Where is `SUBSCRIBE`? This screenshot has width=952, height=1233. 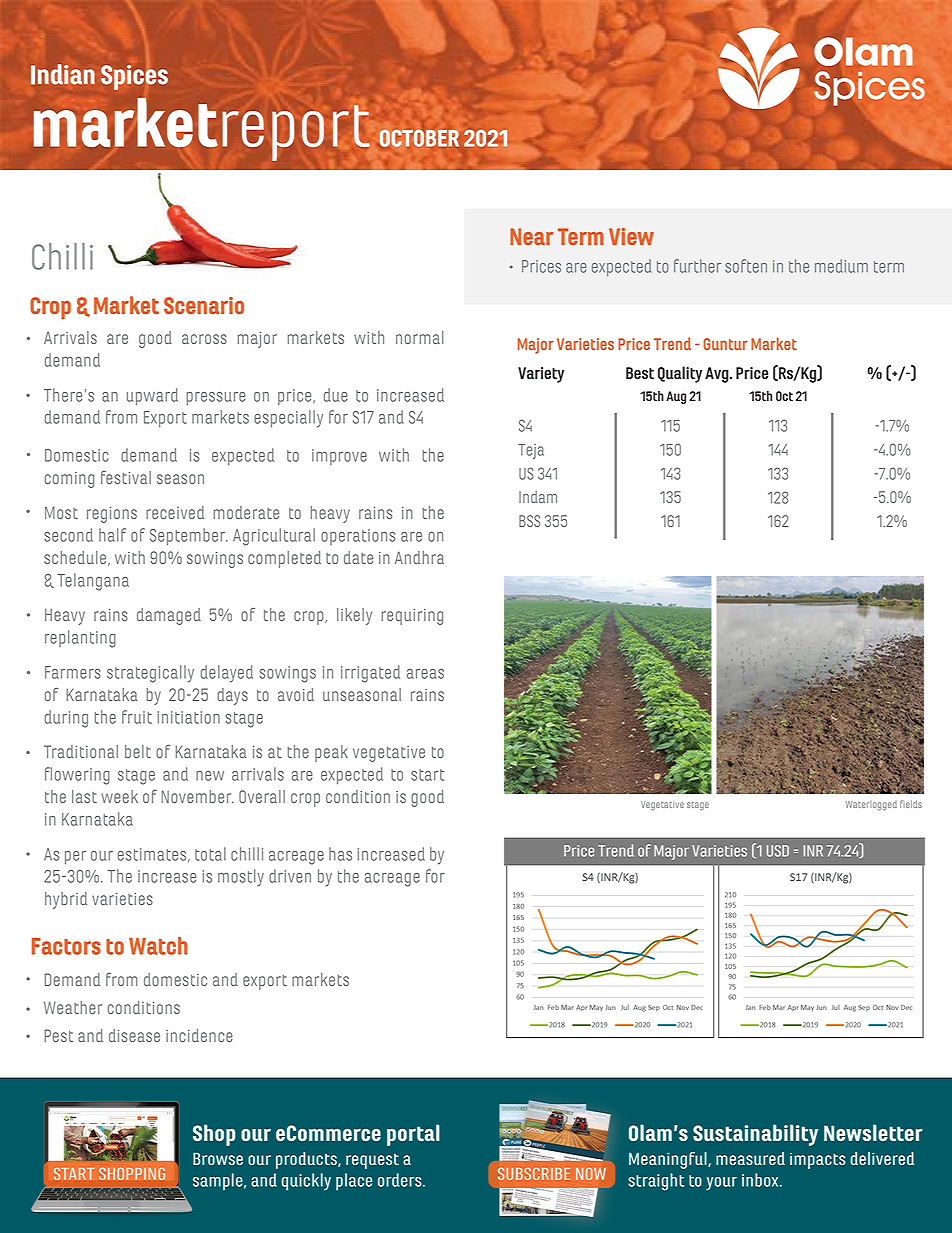 SUBSCRIBE is located at coordinates (534, 1173).
